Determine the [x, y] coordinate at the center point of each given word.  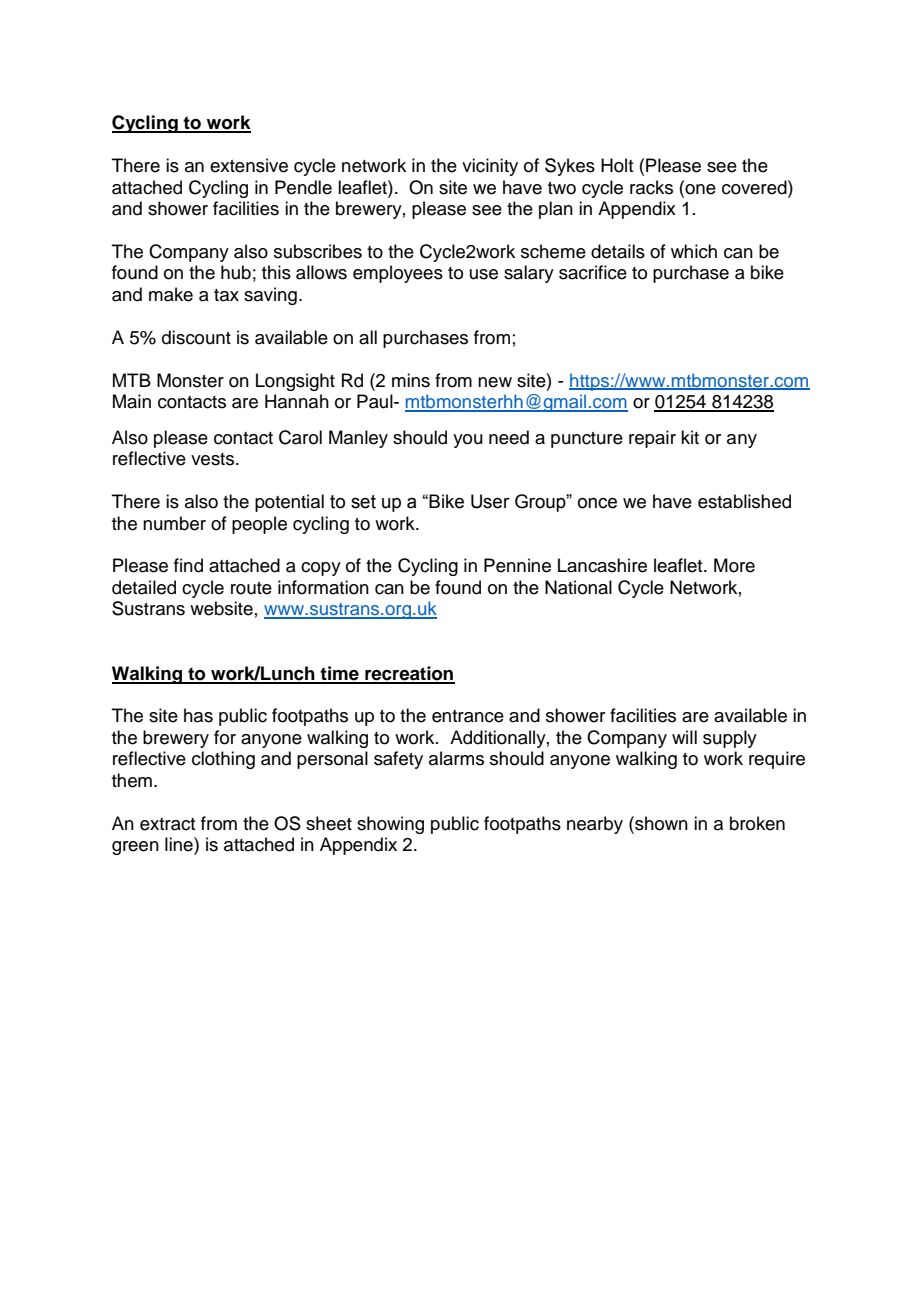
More [734, 565]
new [495, 382]
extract [167, 824]
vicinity [490, 167]
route [251, 588]
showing [390, 825]
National [578, 587]
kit [690, 437]
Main [132, 401]
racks [651, 187]
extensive [249, 165]
